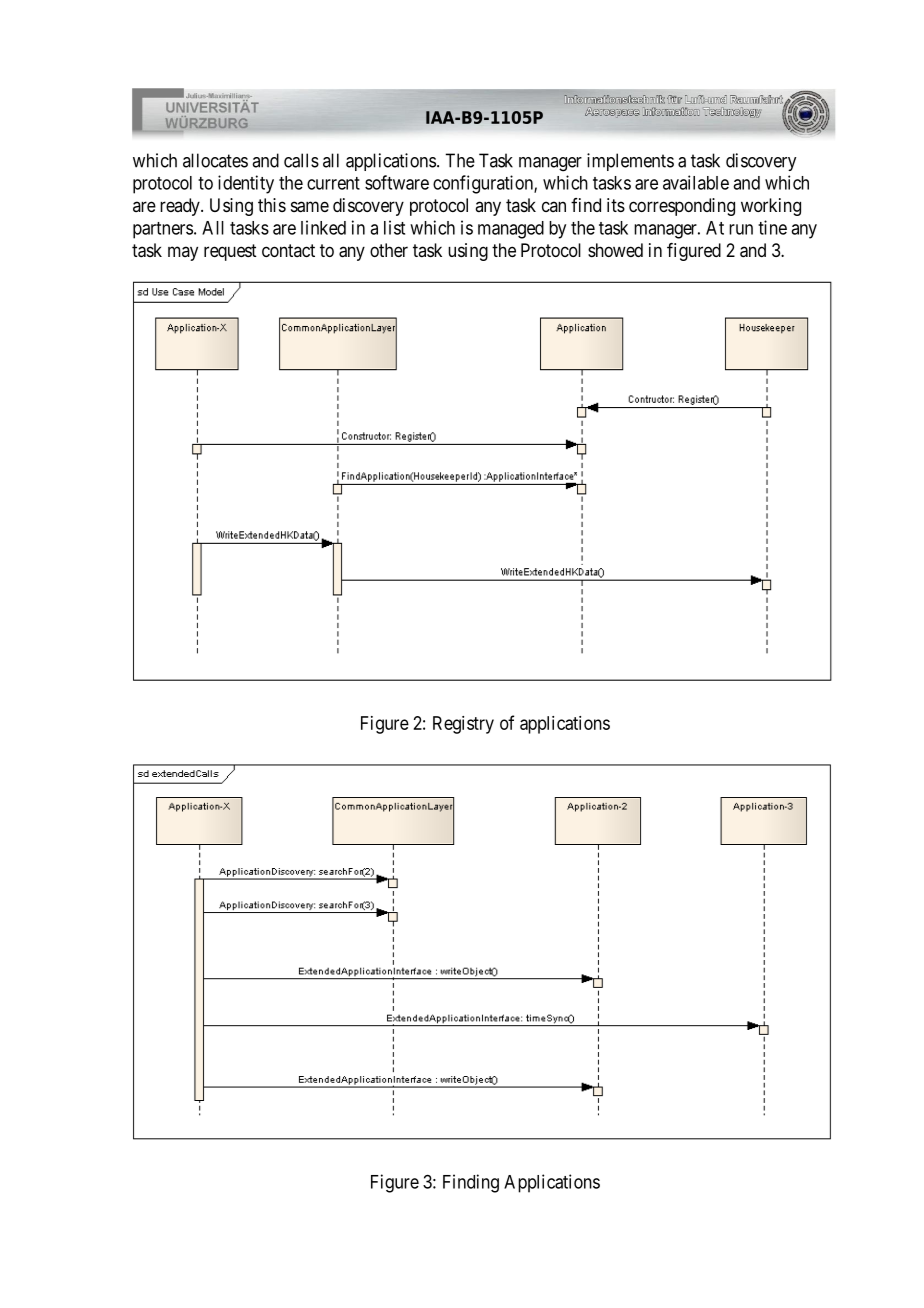  Describe the element at coordinates (397, 182) in the page. I see `software` at that location.
